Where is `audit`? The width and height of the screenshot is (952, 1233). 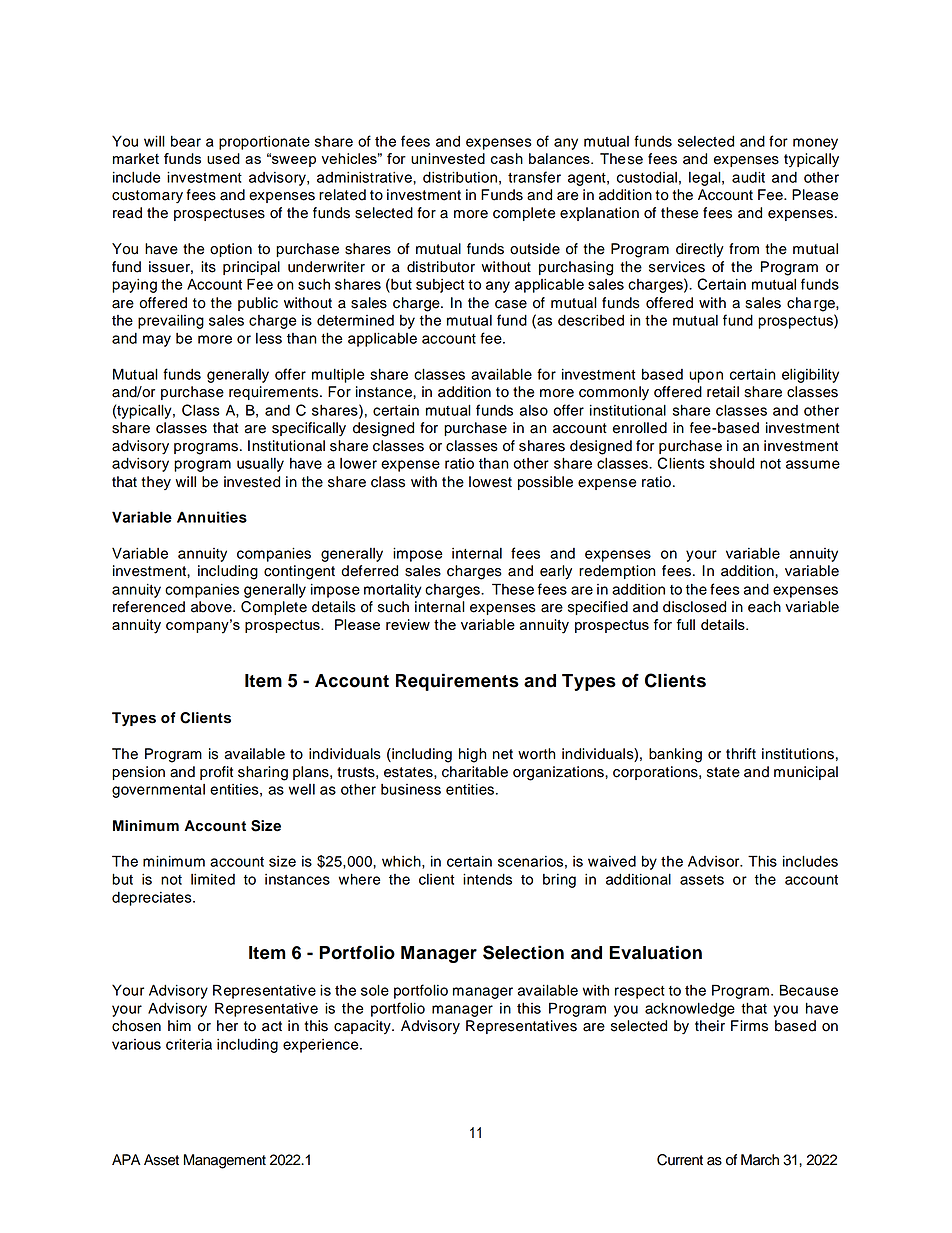 audit is located at coordinates (748, 177).
